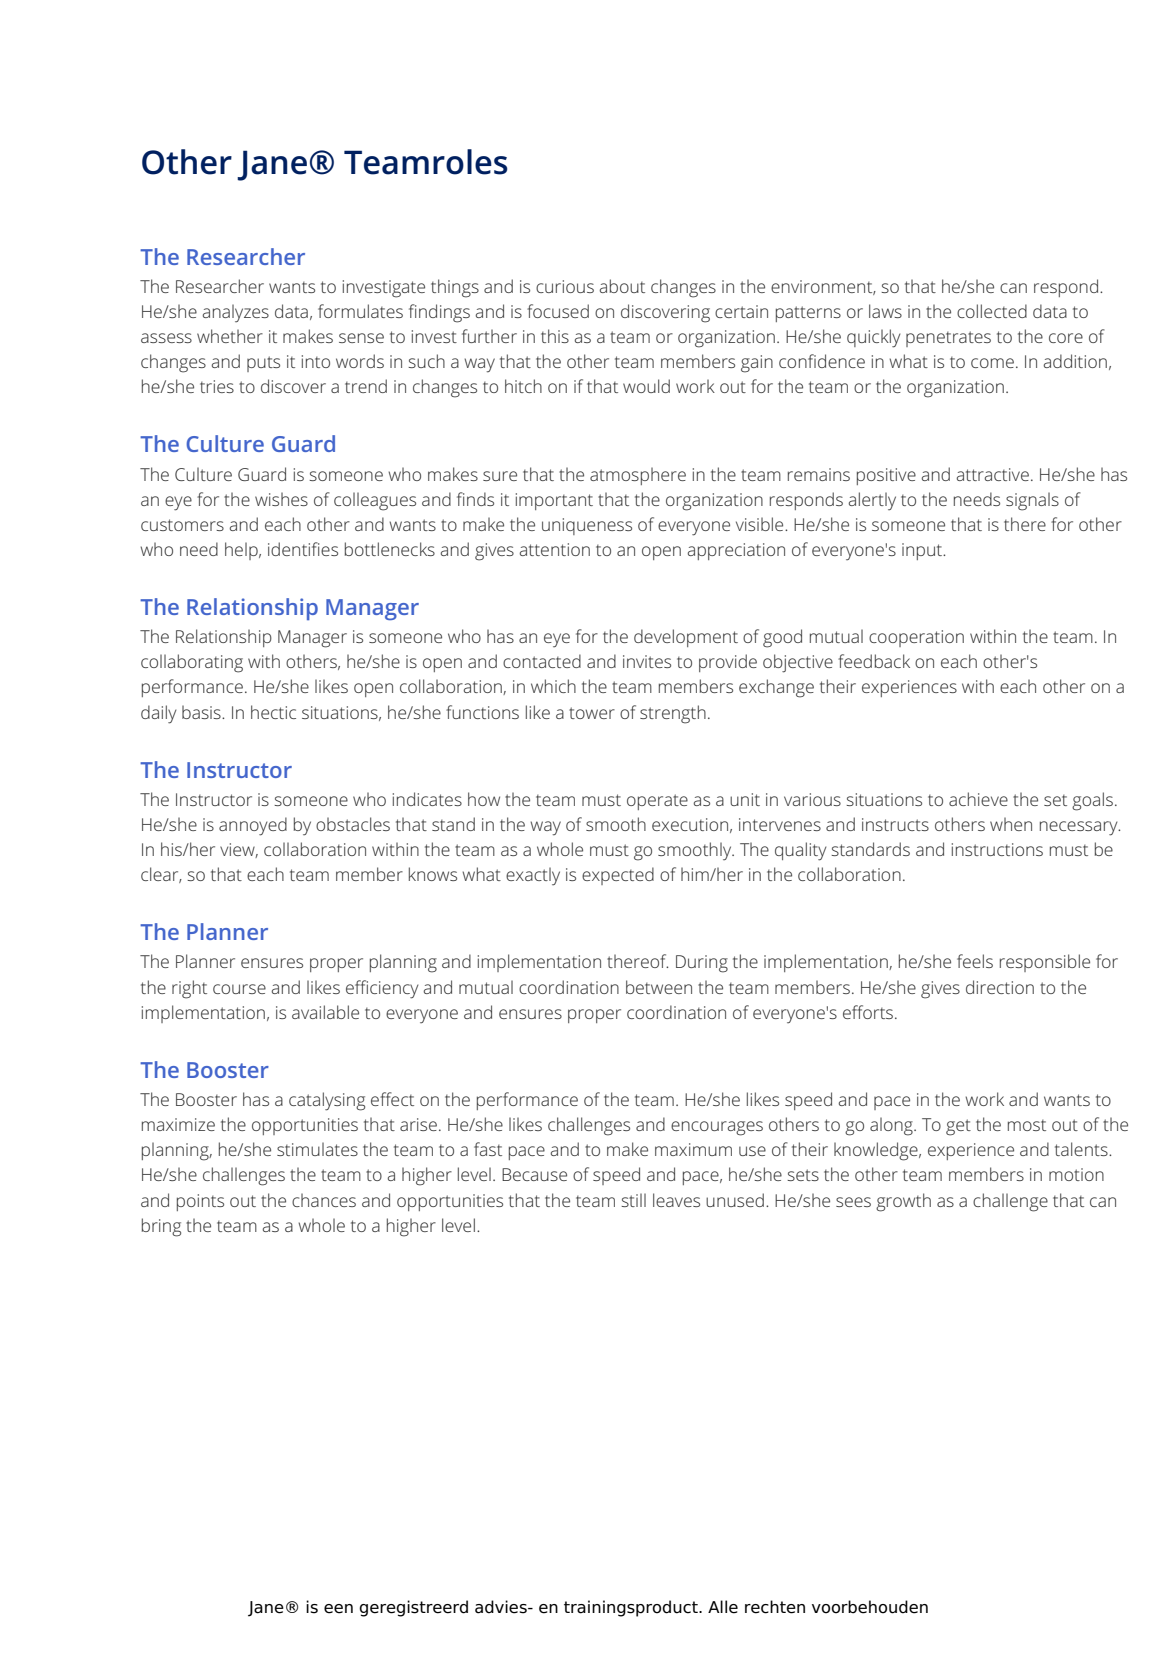 The height and width of the screenshot is (1660, 1173). What do you see at coordinates (978, 799) in the screenshot?
I see `achieve` at bounding box center [978, 799].
